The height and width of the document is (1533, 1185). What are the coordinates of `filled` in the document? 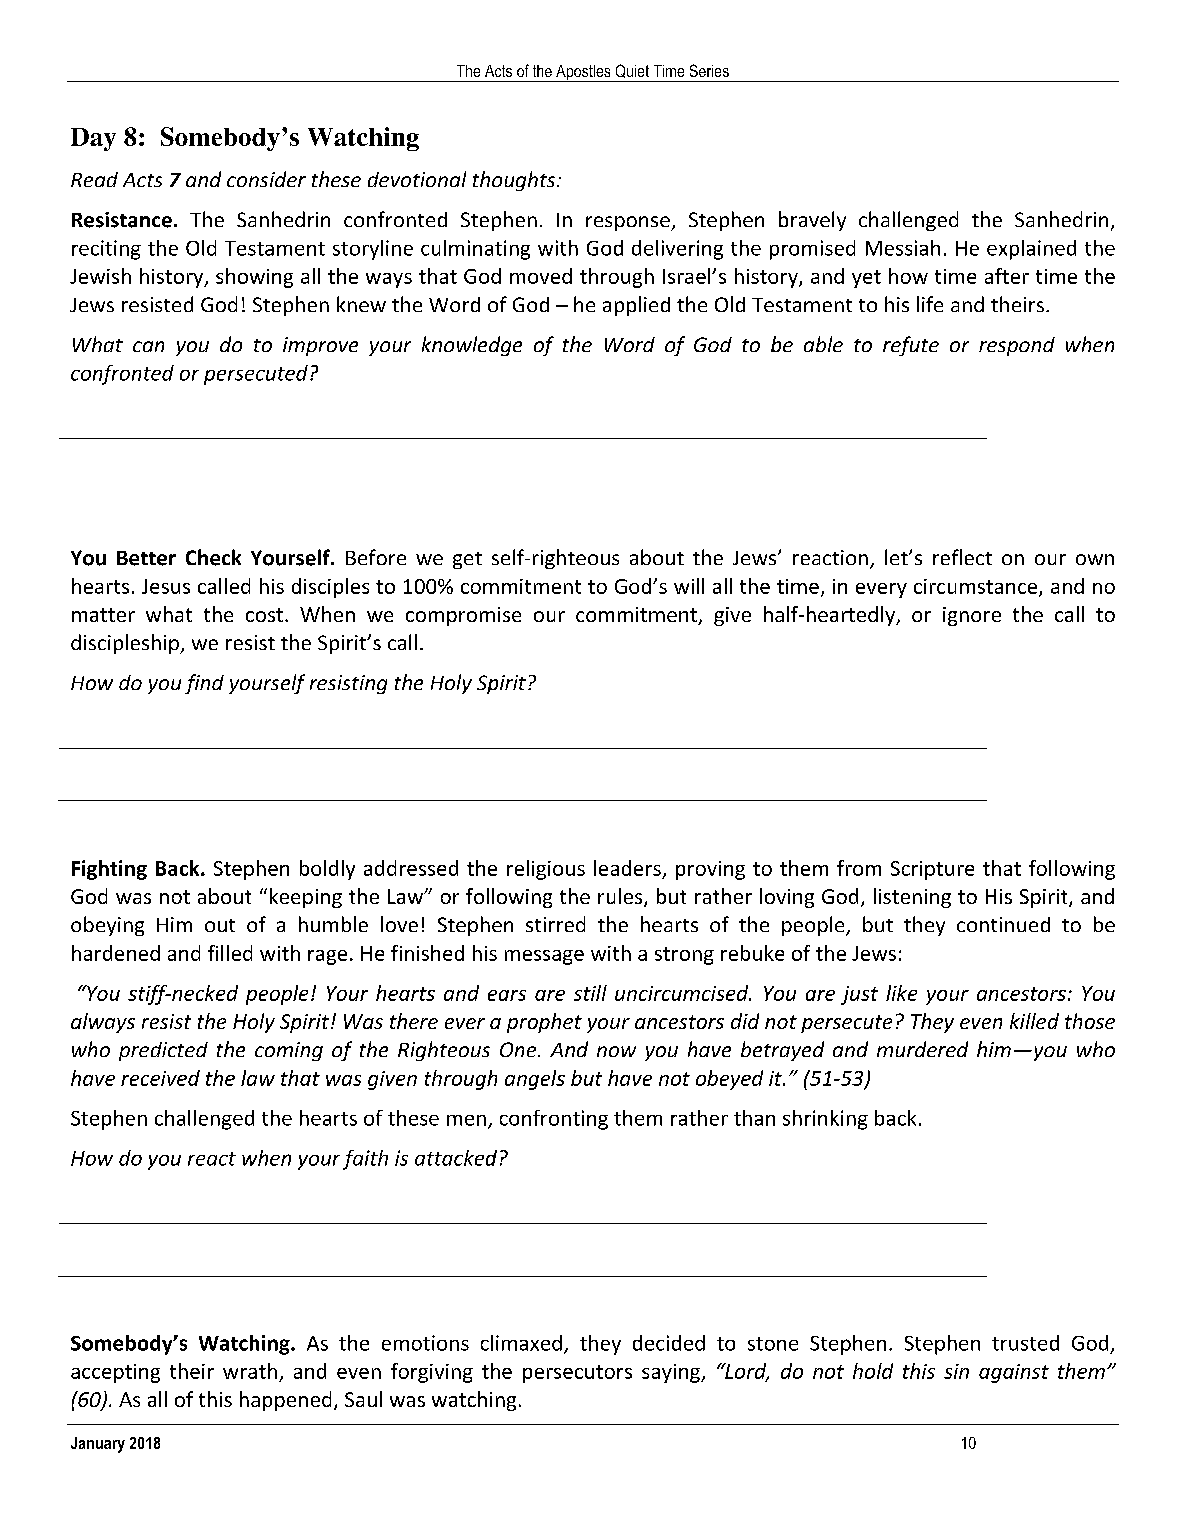 It's located at (230, 953).
